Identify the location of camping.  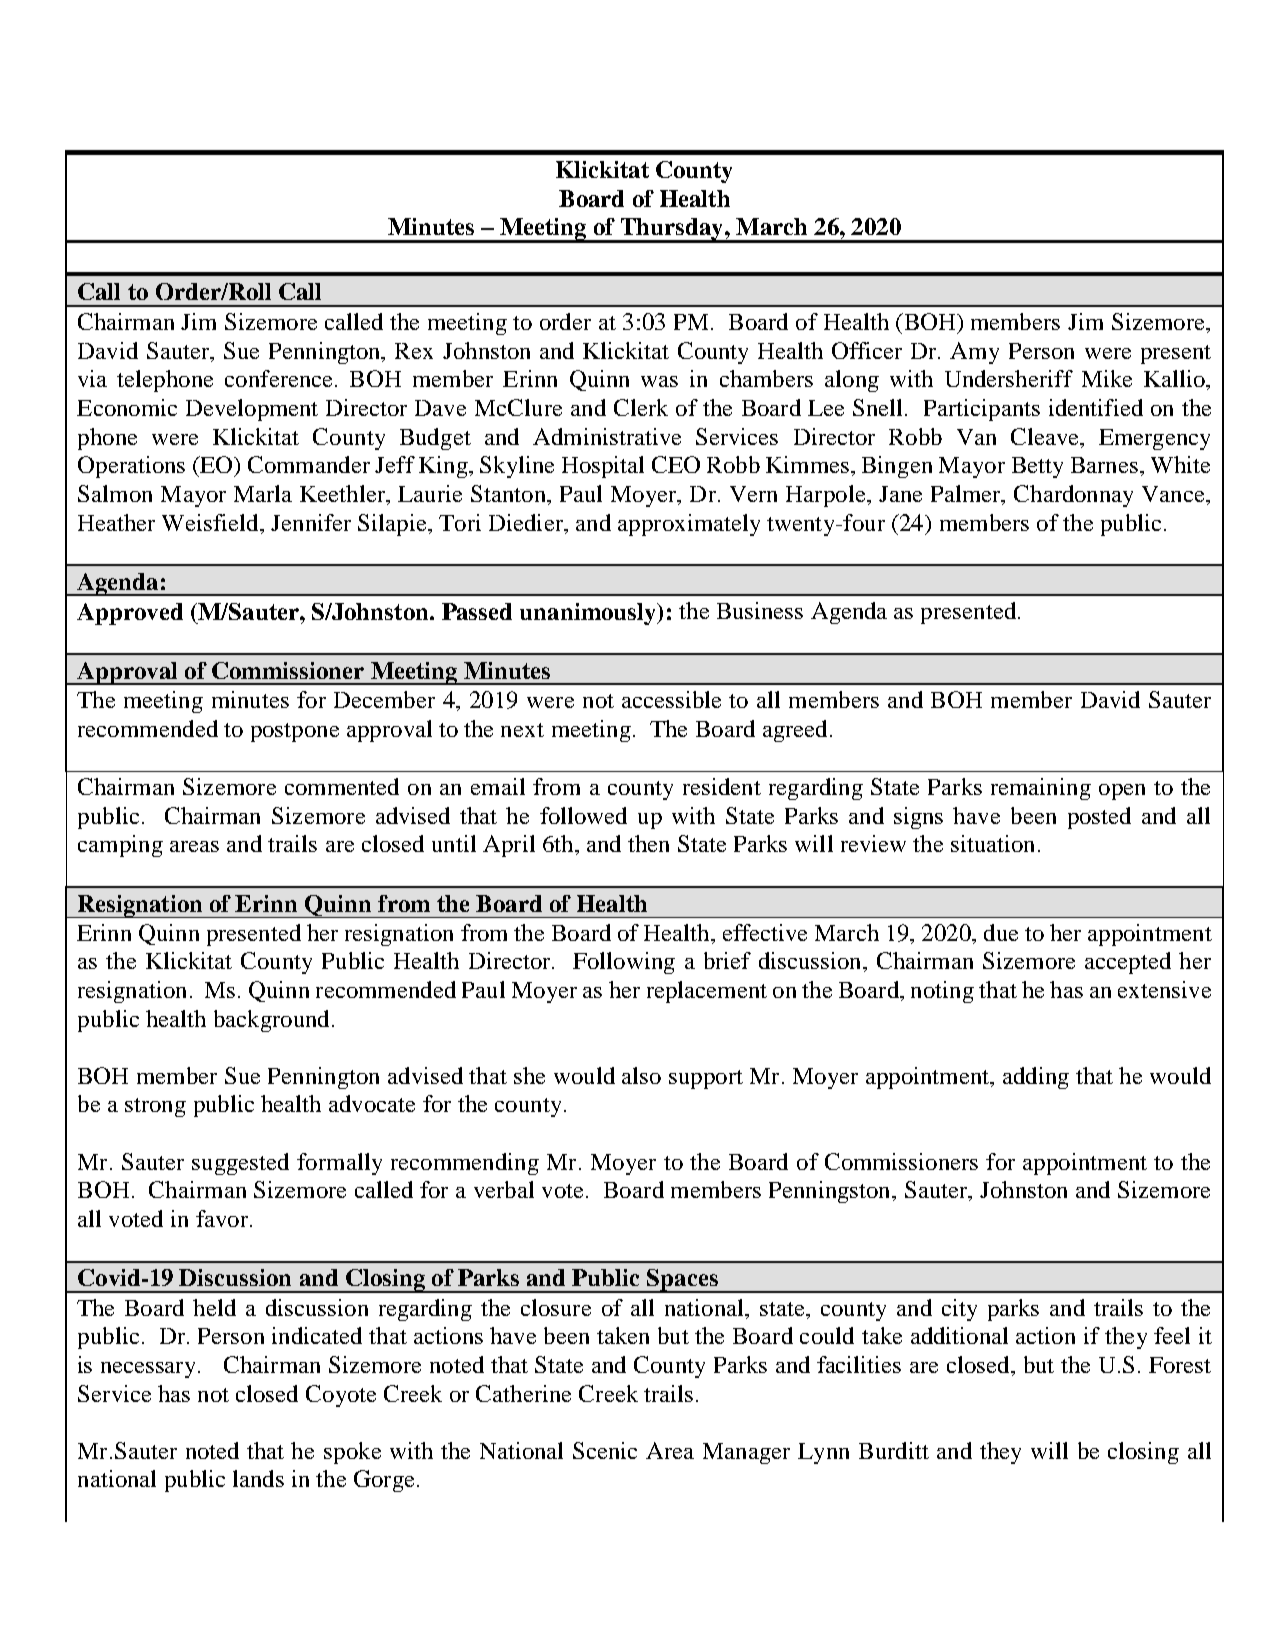
(120, 846).
